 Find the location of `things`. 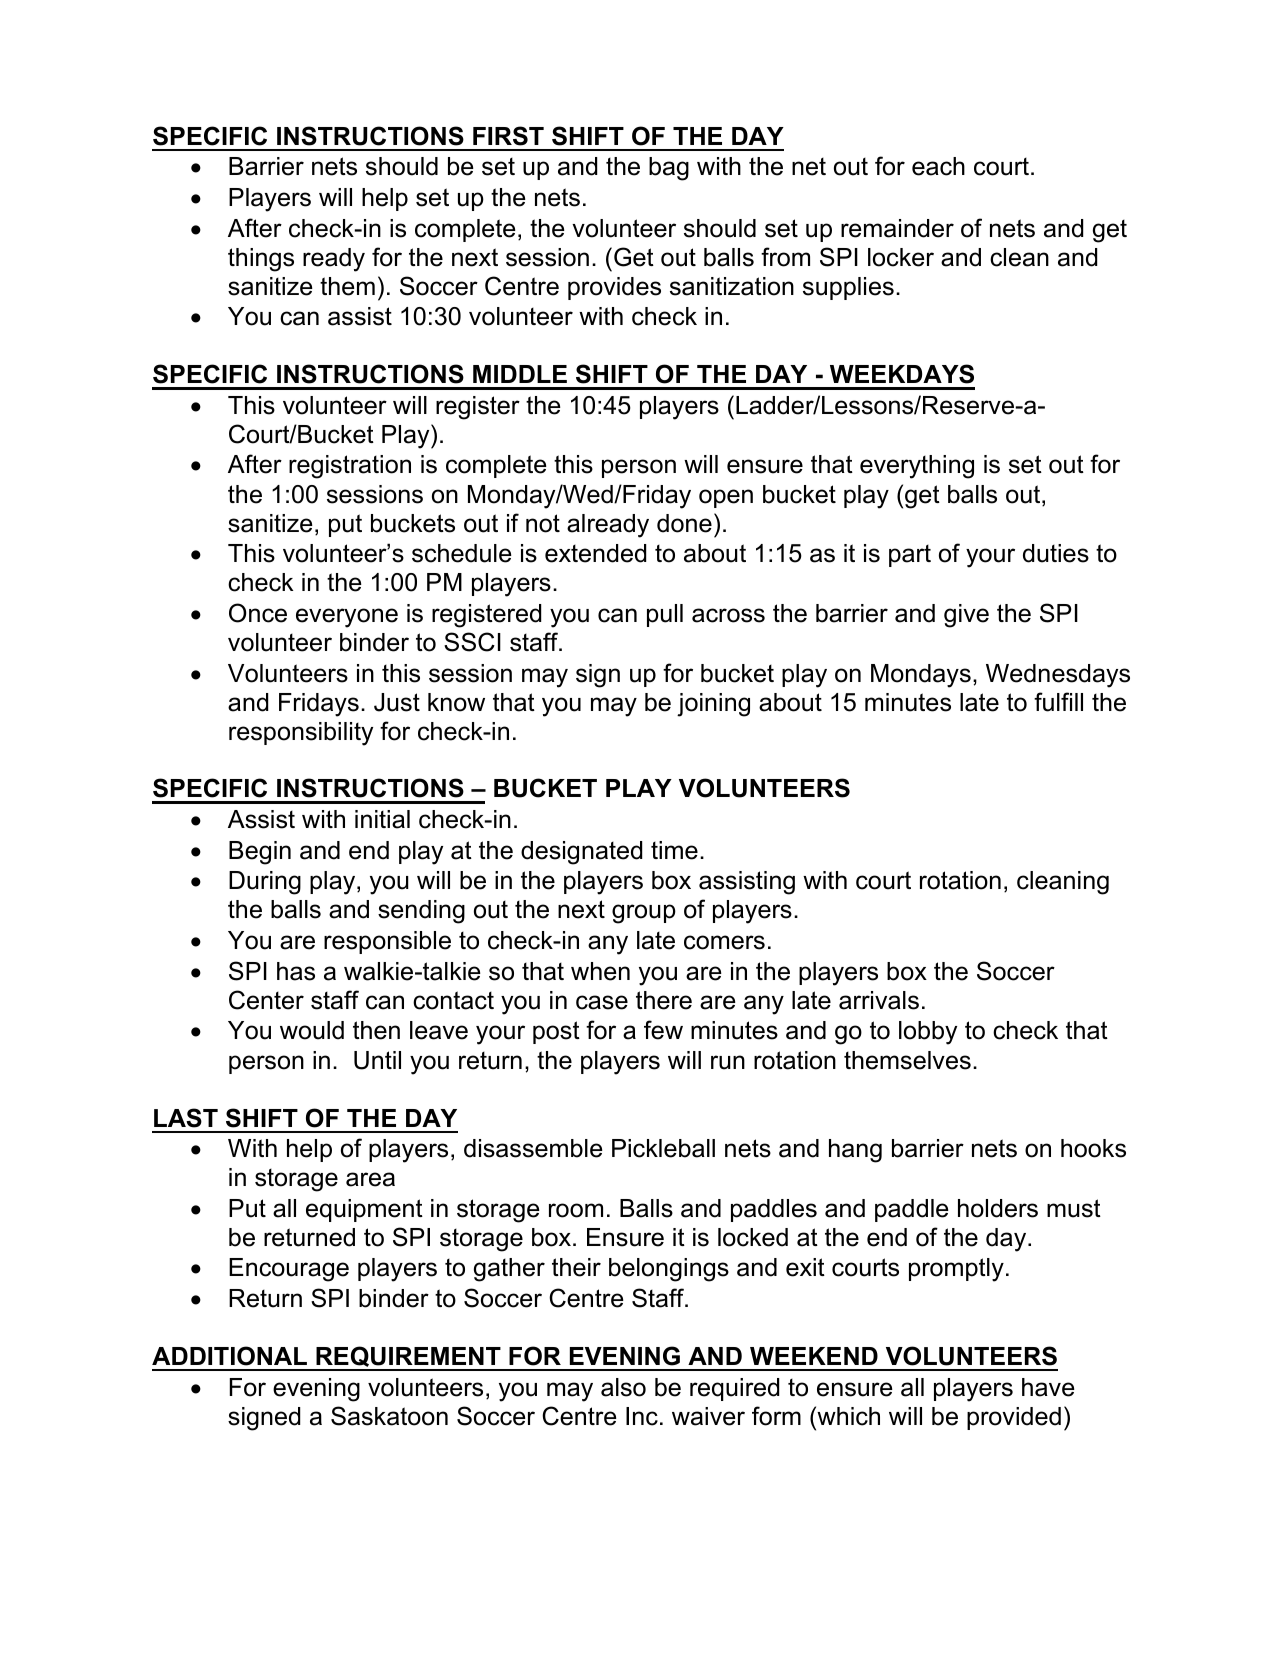

things is located at coordinates (261, 260).
